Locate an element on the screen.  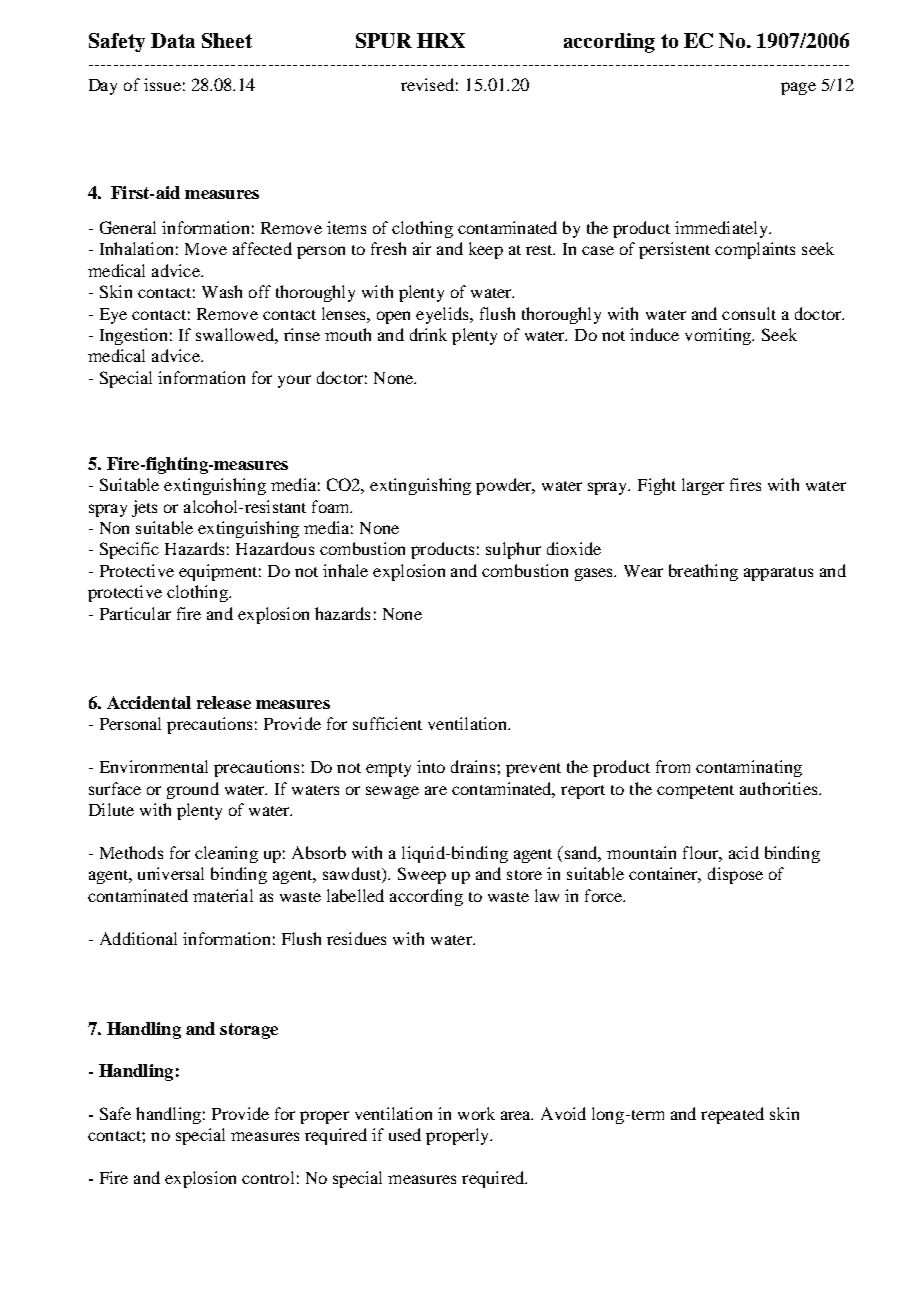
issue is located at coordinates (162, 84).
